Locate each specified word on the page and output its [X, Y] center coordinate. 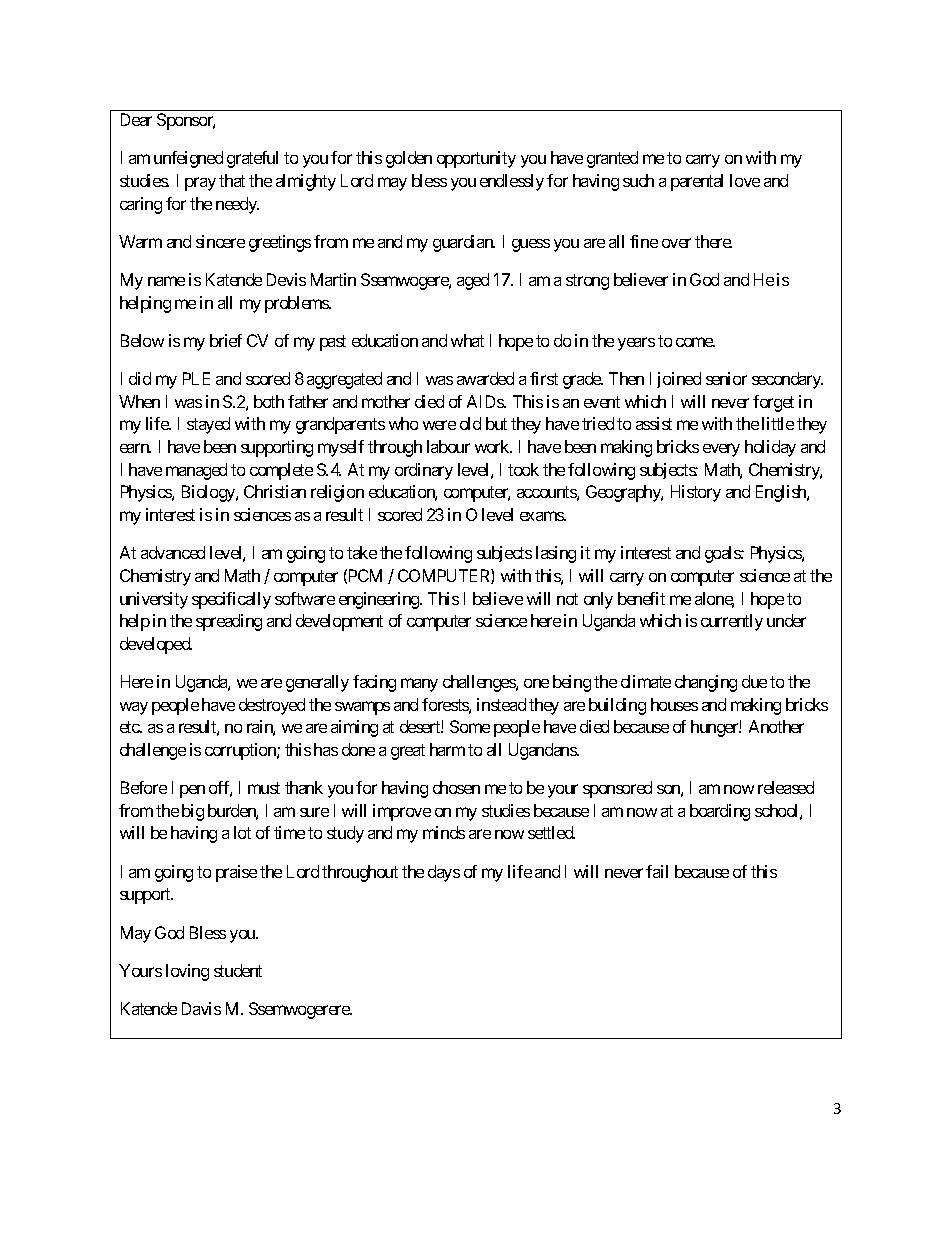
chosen [456, 787]
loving [187, 972]
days [444, 873]
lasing [556, 554]
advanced [173, 552]
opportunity [476, 159]
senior [726, 378]
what [467, 340]
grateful [252, 159]
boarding [720, 812]
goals [723, 554]
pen [192, 791]
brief [226, 340]
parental [697, 182]
